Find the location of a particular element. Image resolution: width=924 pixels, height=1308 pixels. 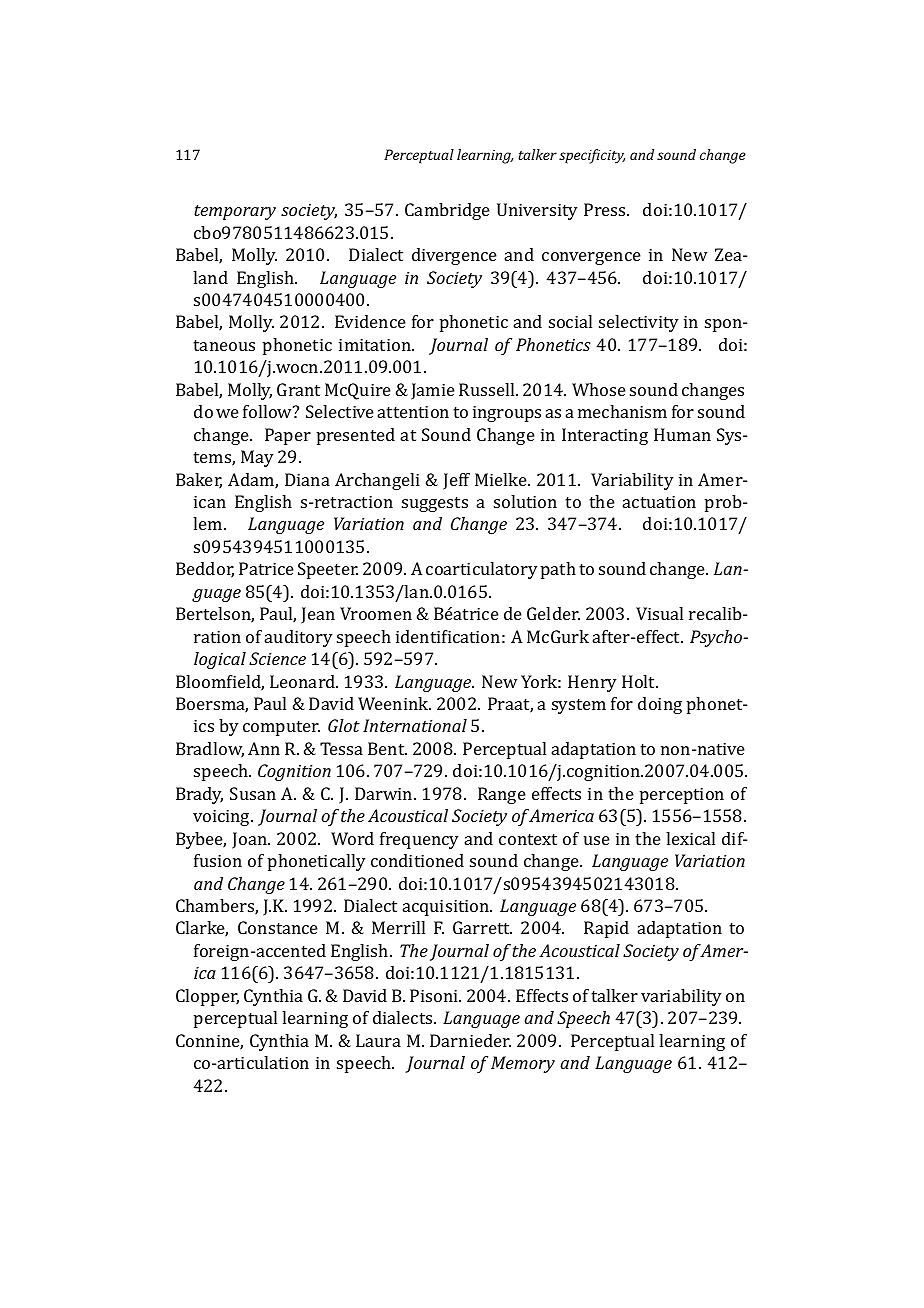

divergence is located at coordinates (454, 256).
